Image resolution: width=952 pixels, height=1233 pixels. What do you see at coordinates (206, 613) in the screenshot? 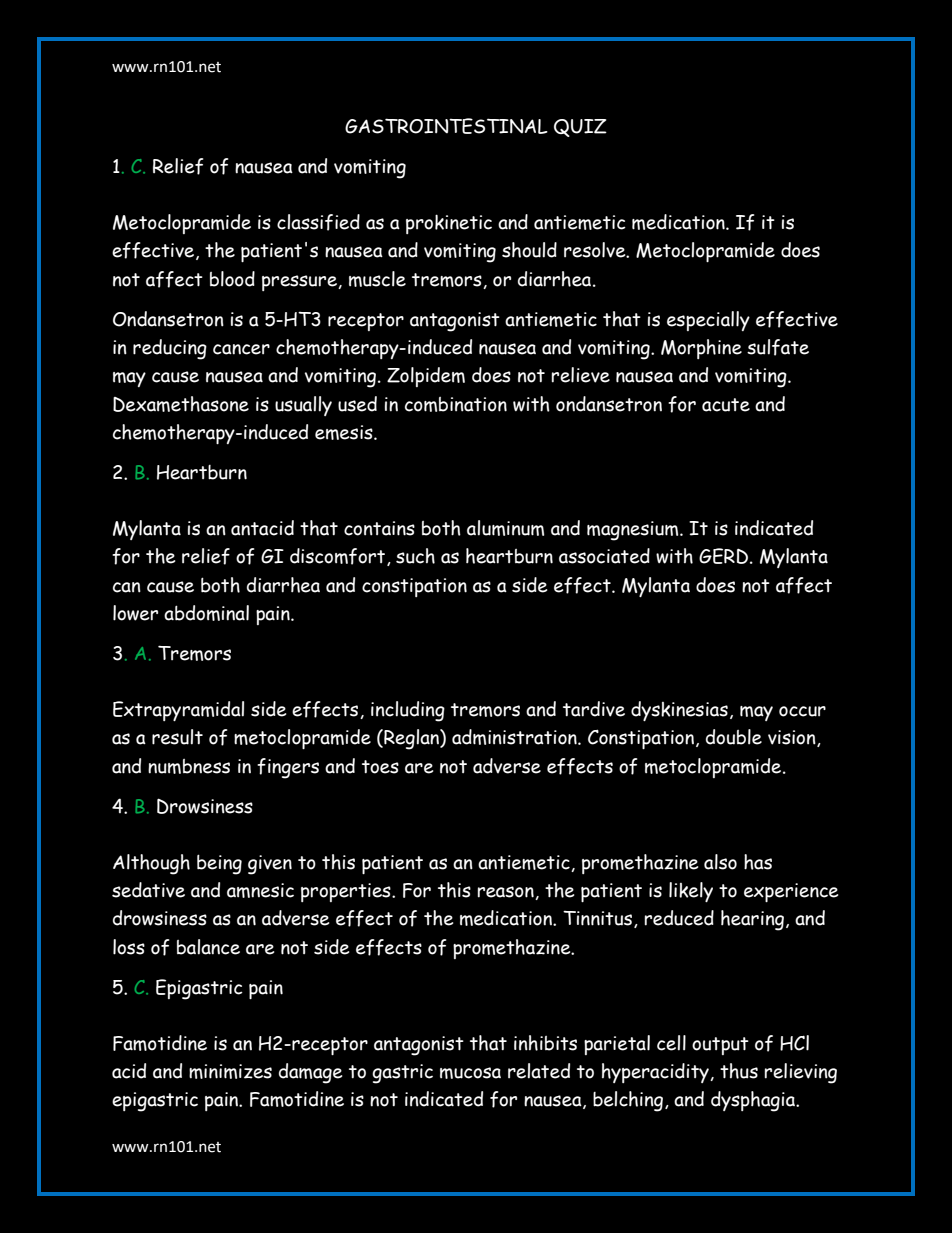
I see `abdominal` at bounding box center [206, 613].
